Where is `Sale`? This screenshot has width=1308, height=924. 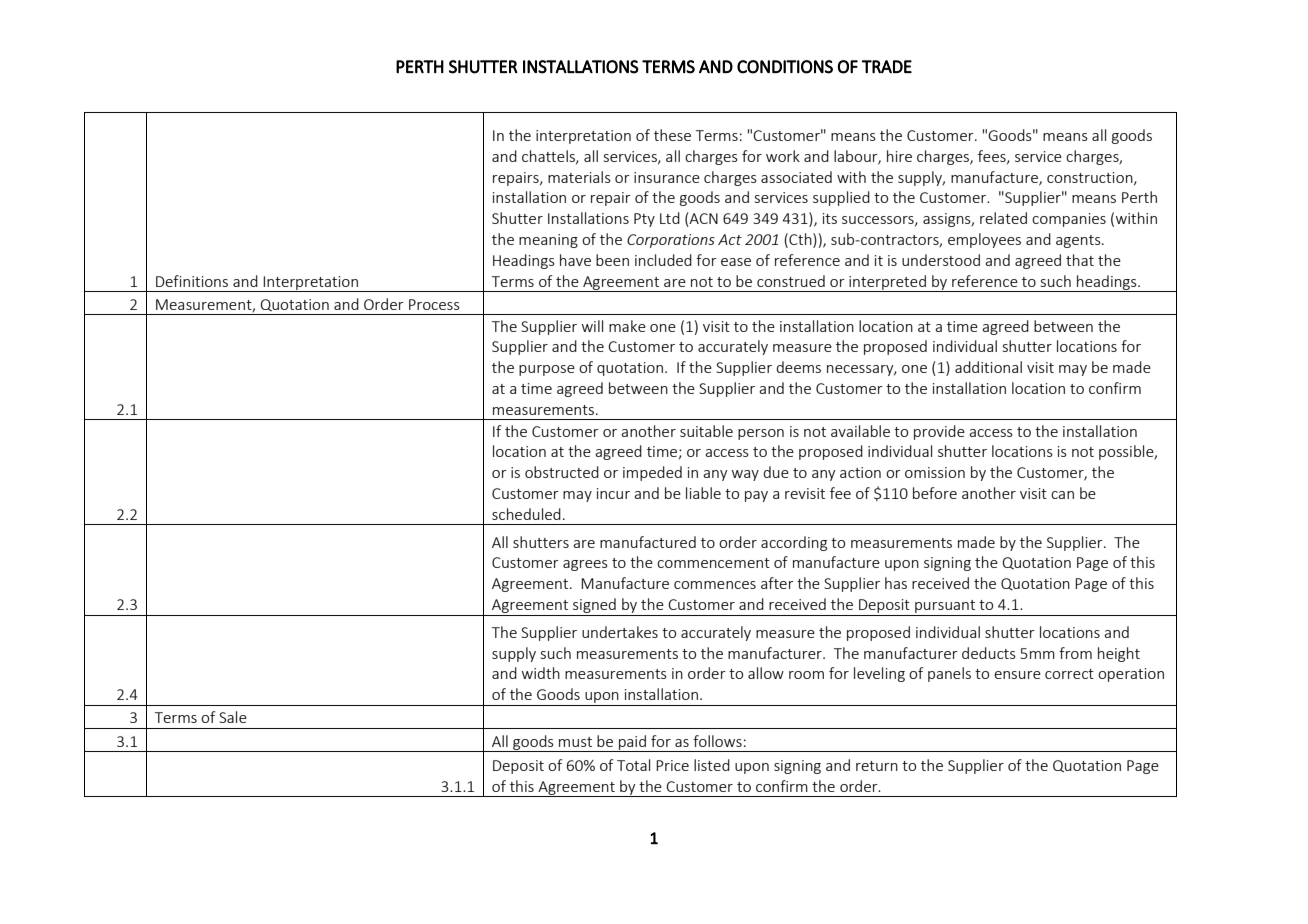
Sale is located at coordinates (233, 717).
